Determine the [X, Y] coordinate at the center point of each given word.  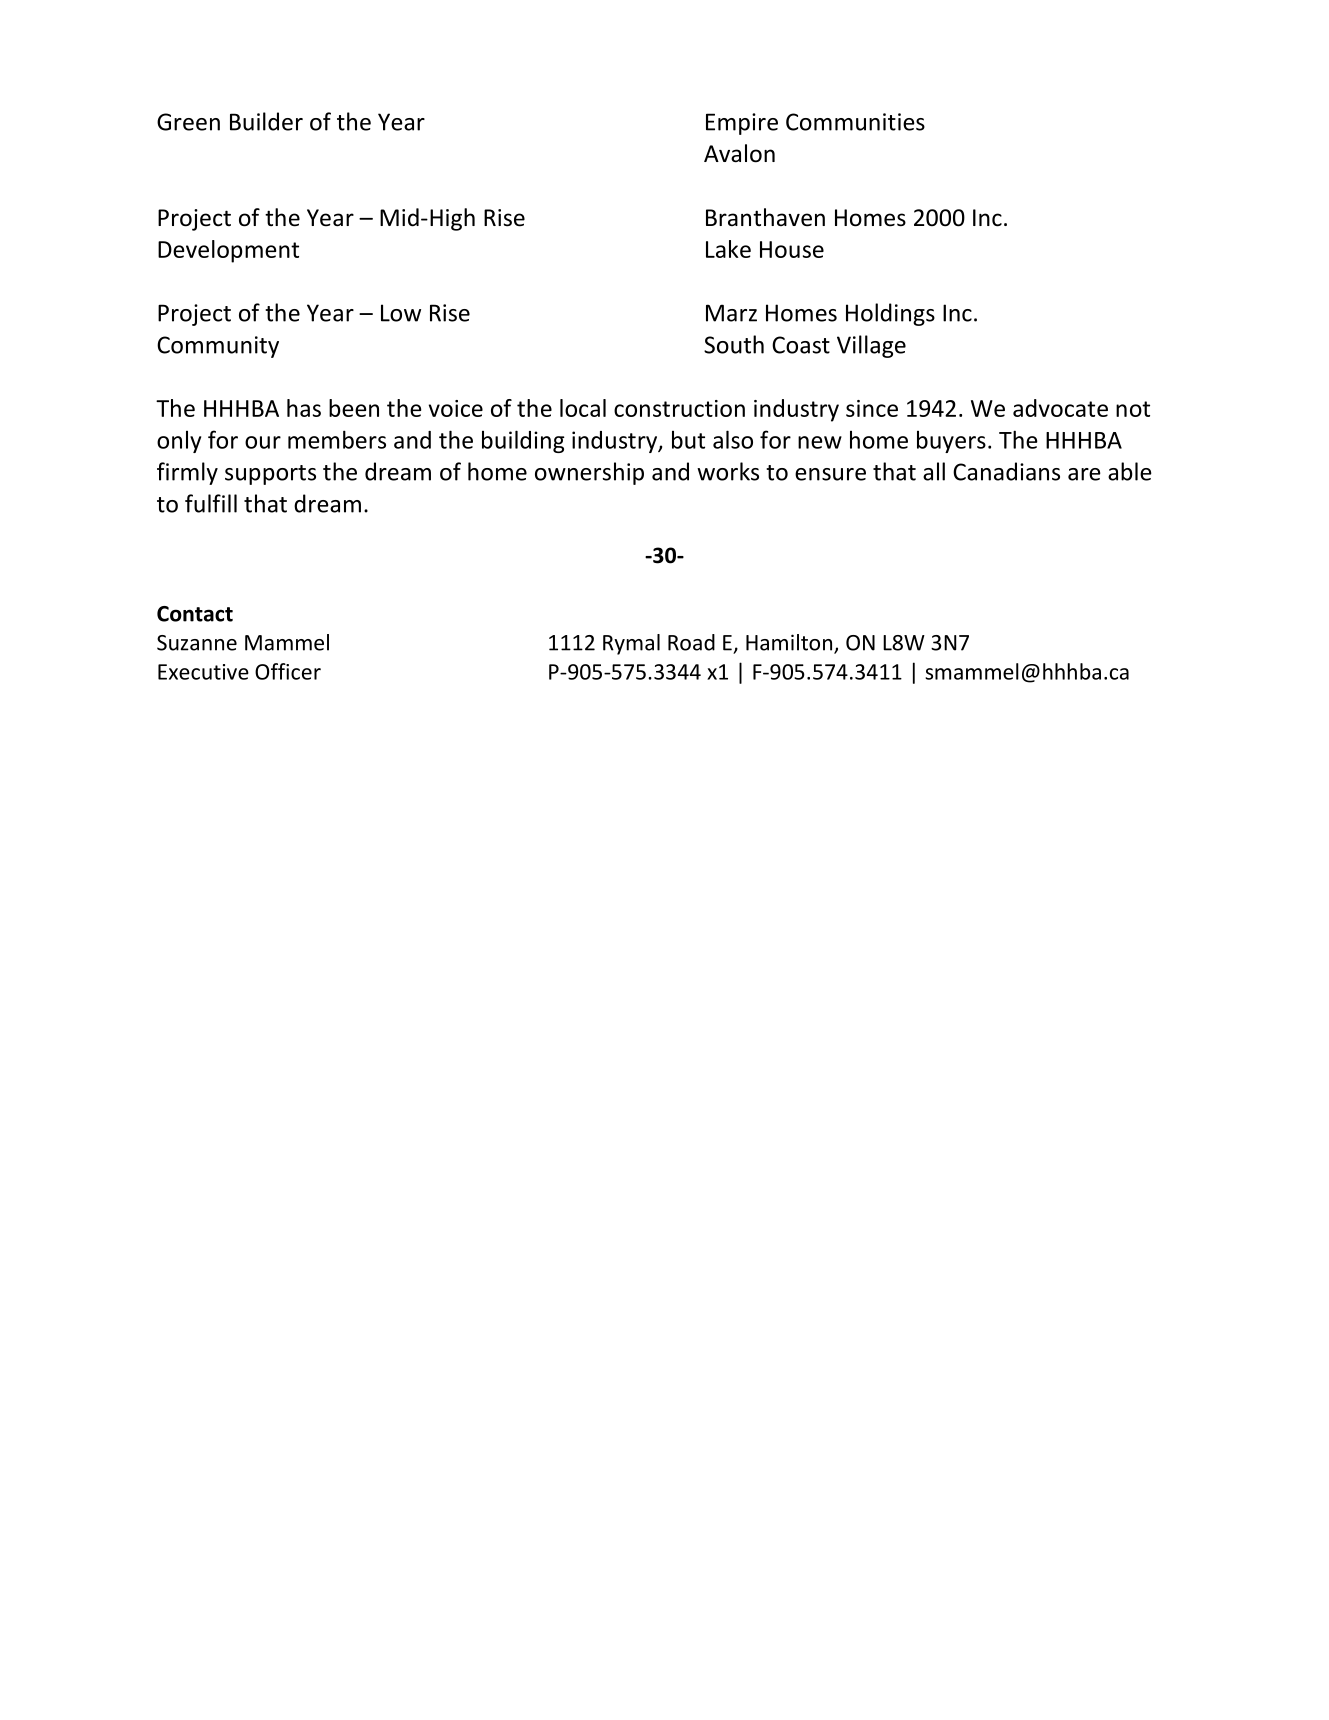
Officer [288, 671]
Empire [742, 124]
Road [691, 642]
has [304, 408]
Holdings [890, 314]
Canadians [1006, 471]
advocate [1060, 408]
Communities [855, 122]
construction [679, 408]
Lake [728, 249]
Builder [266, 121]
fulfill [211, 503]
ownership [589, 473]
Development [228, 251]
